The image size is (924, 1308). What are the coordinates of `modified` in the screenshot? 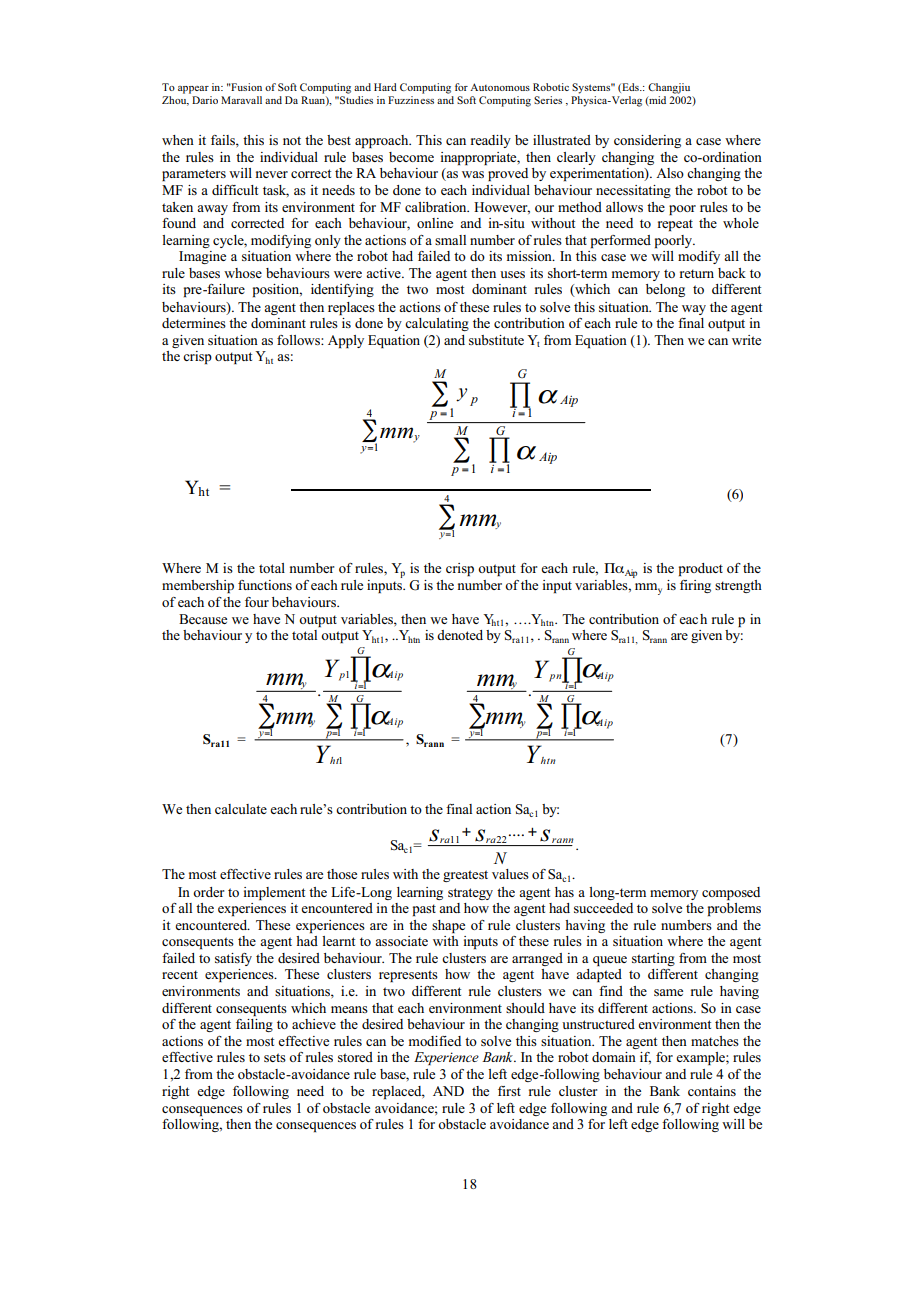 It's located at (435, 1041).
